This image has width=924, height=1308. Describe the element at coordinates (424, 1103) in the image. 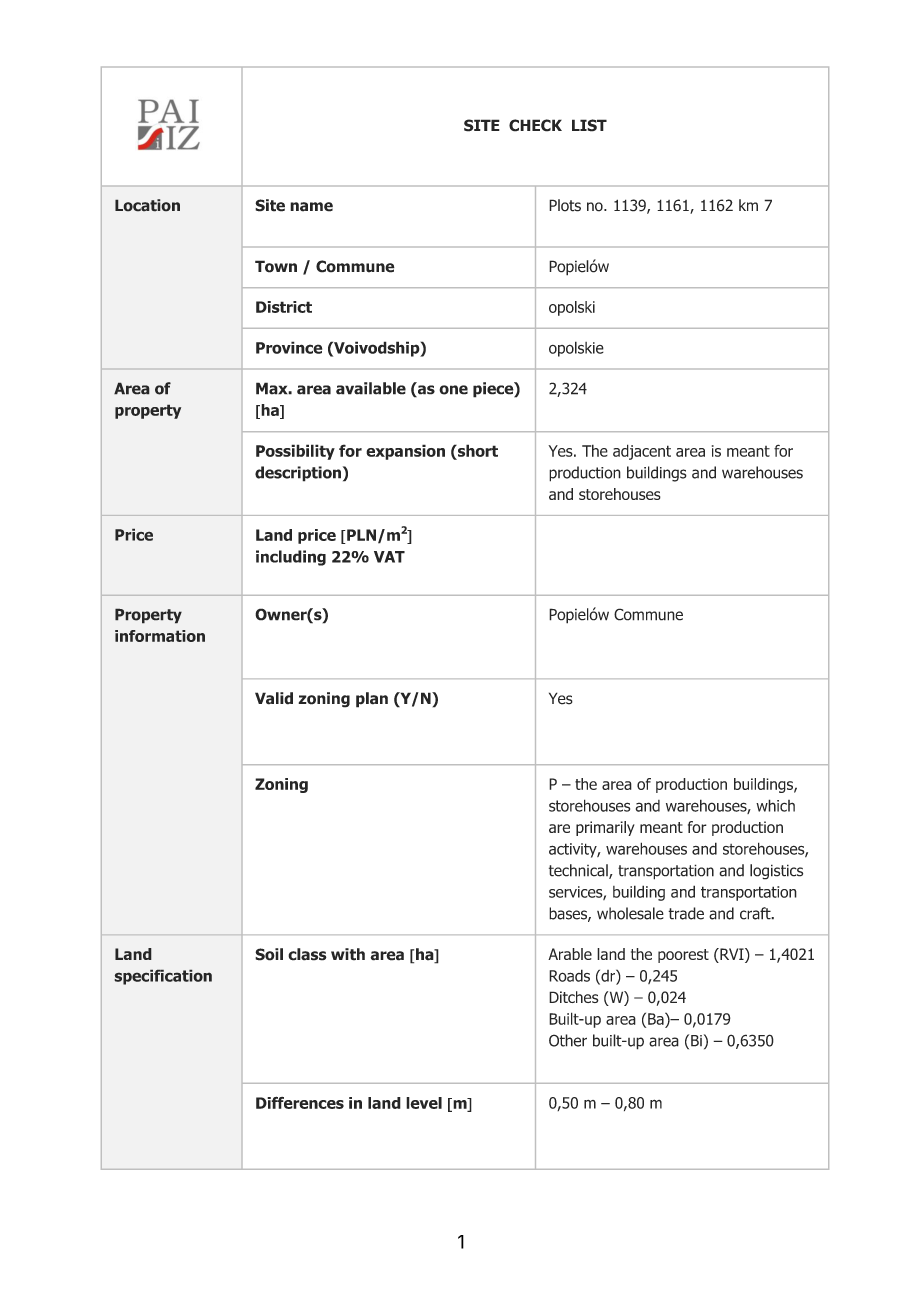

I see `level` at that location.
